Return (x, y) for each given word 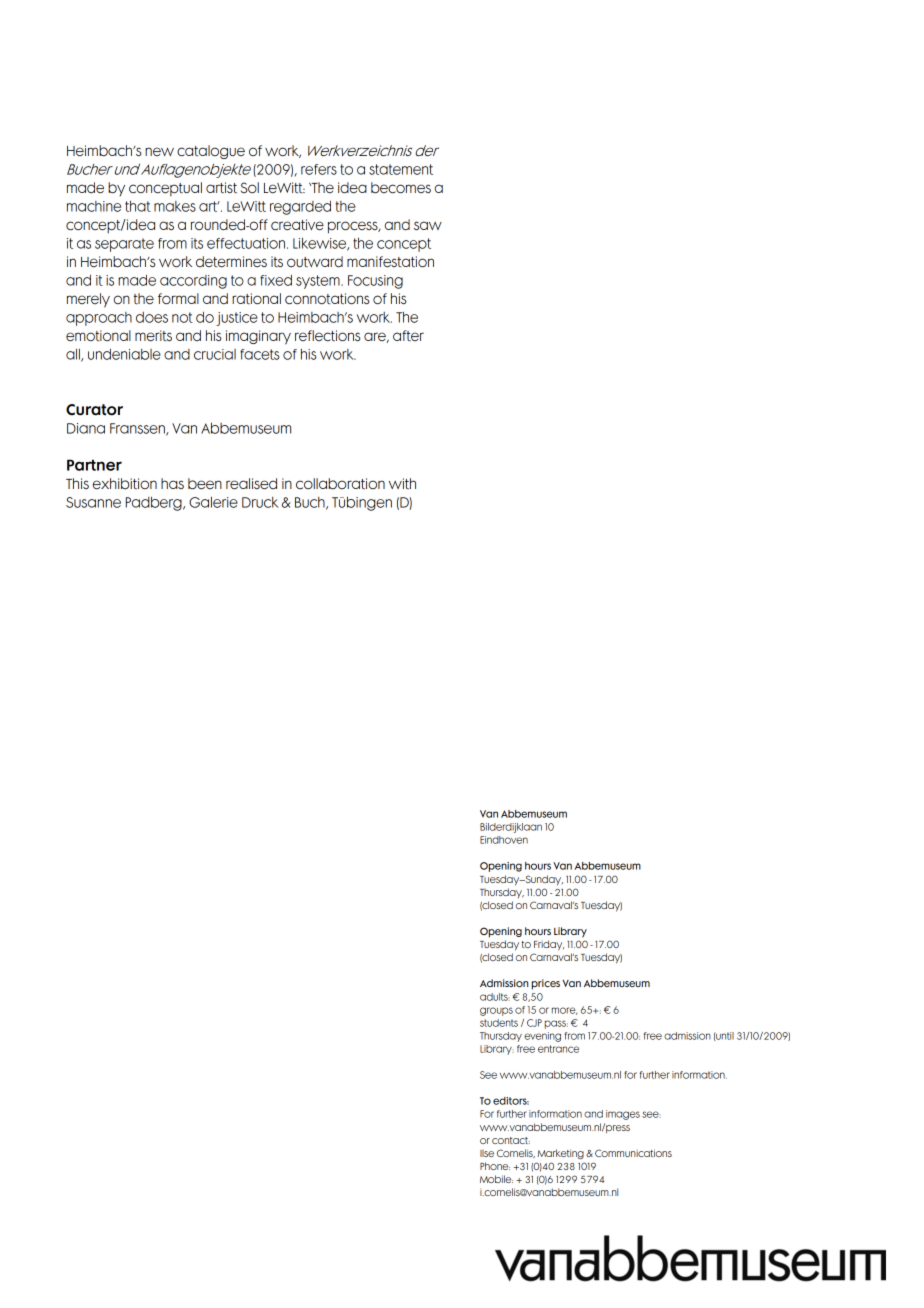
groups (496, 1011)
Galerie (213, 502)
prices (546, 984)
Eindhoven (504, 840)
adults (495, 997)
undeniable (124, 354)
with (402, 483)
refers (319, 169)
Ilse (487, 1153)
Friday (549, 945)
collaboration (340, 484)
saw (428, 226)
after (408, 336)
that (138, 206)
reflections (328, 336)
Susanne (93, 502)
